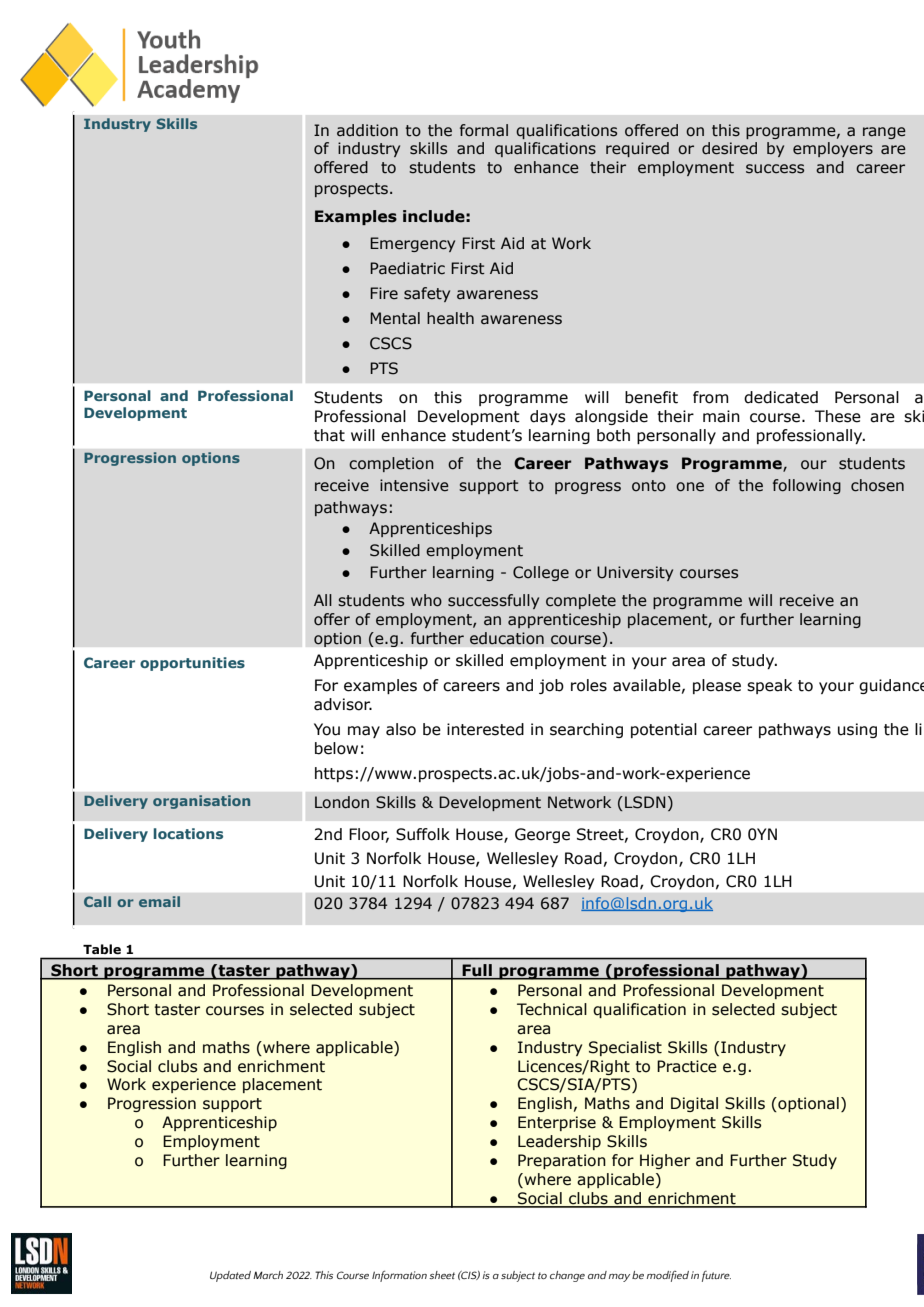 This screenshot has height=1307, width=924. Describe the element at coordinates (857, 730) in the screenshot. I see `using` at that location.
